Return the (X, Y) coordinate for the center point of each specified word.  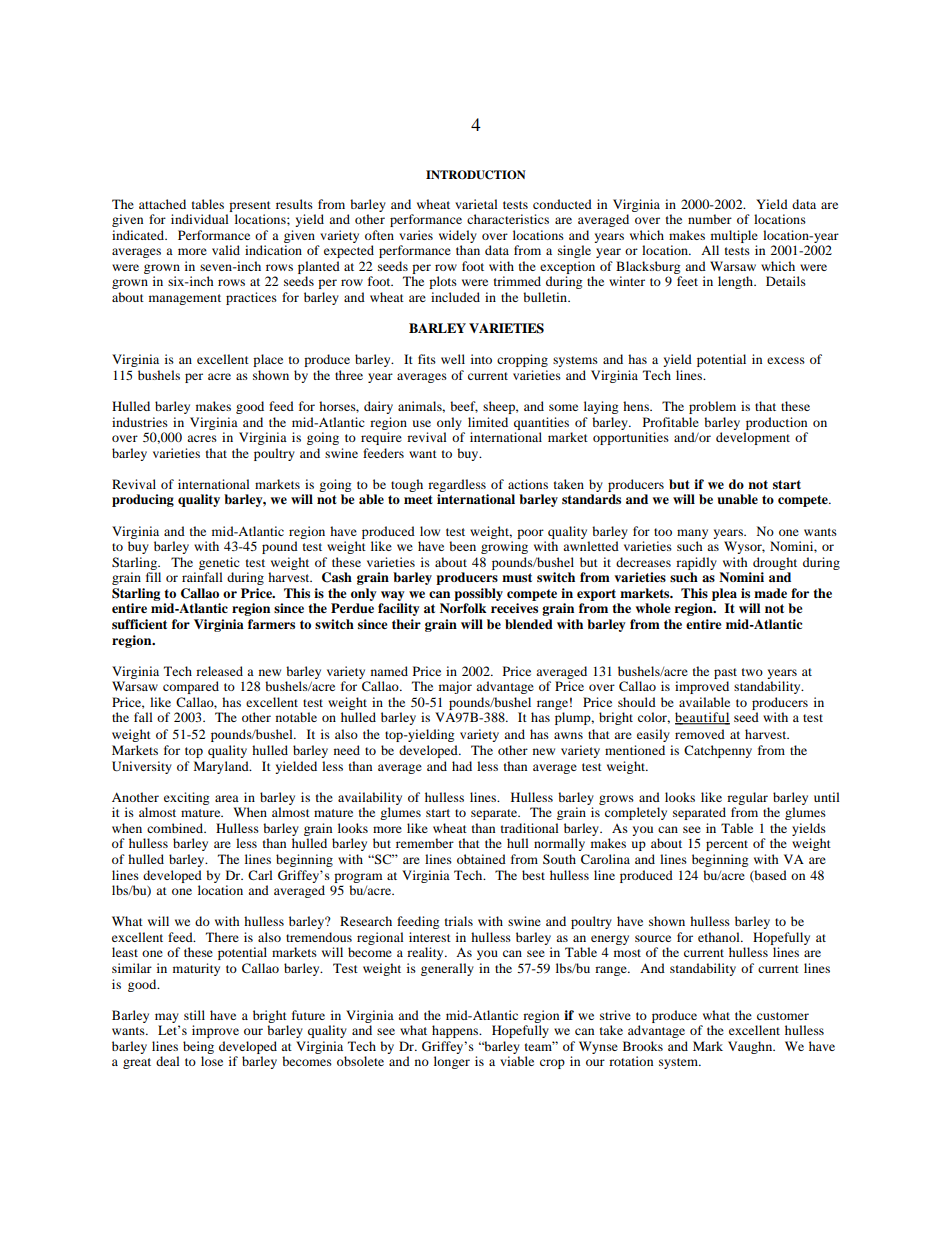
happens (456, 1031)
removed (700, 734)
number (710, 219)
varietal (476, 204)
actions (528, 484)
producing (143, 500)
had (462, 766)
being (198, 1047)
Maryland (222, 767)
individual (200, 219)
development (753, 438)
